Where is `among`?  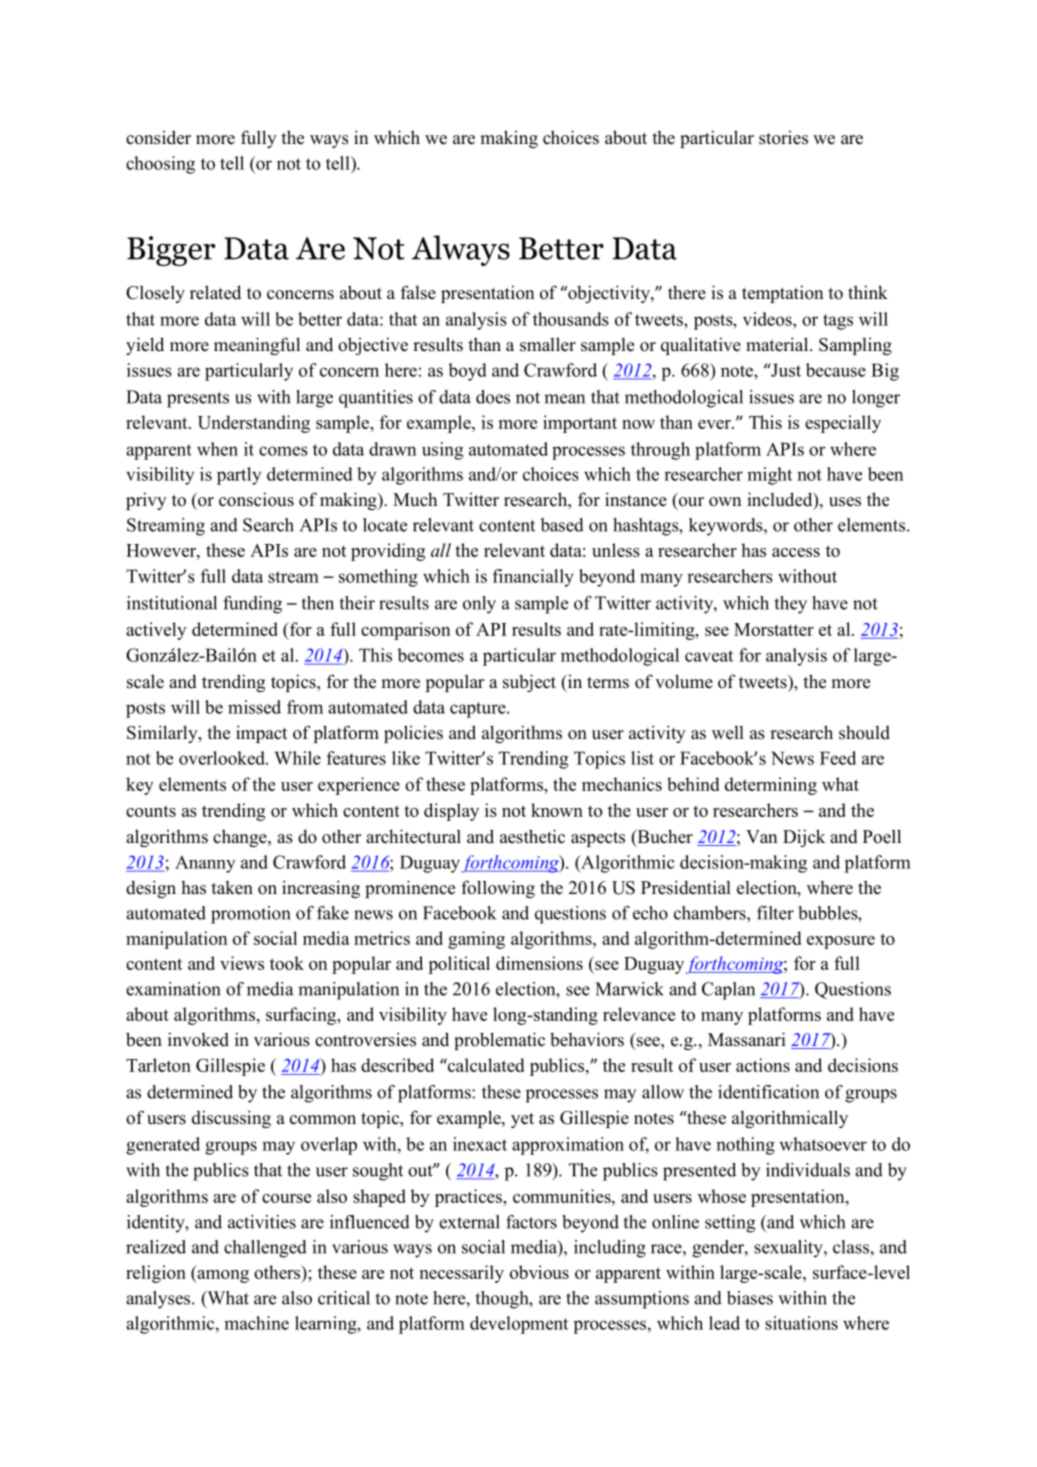
among is located at coordinates (222, 1276).
